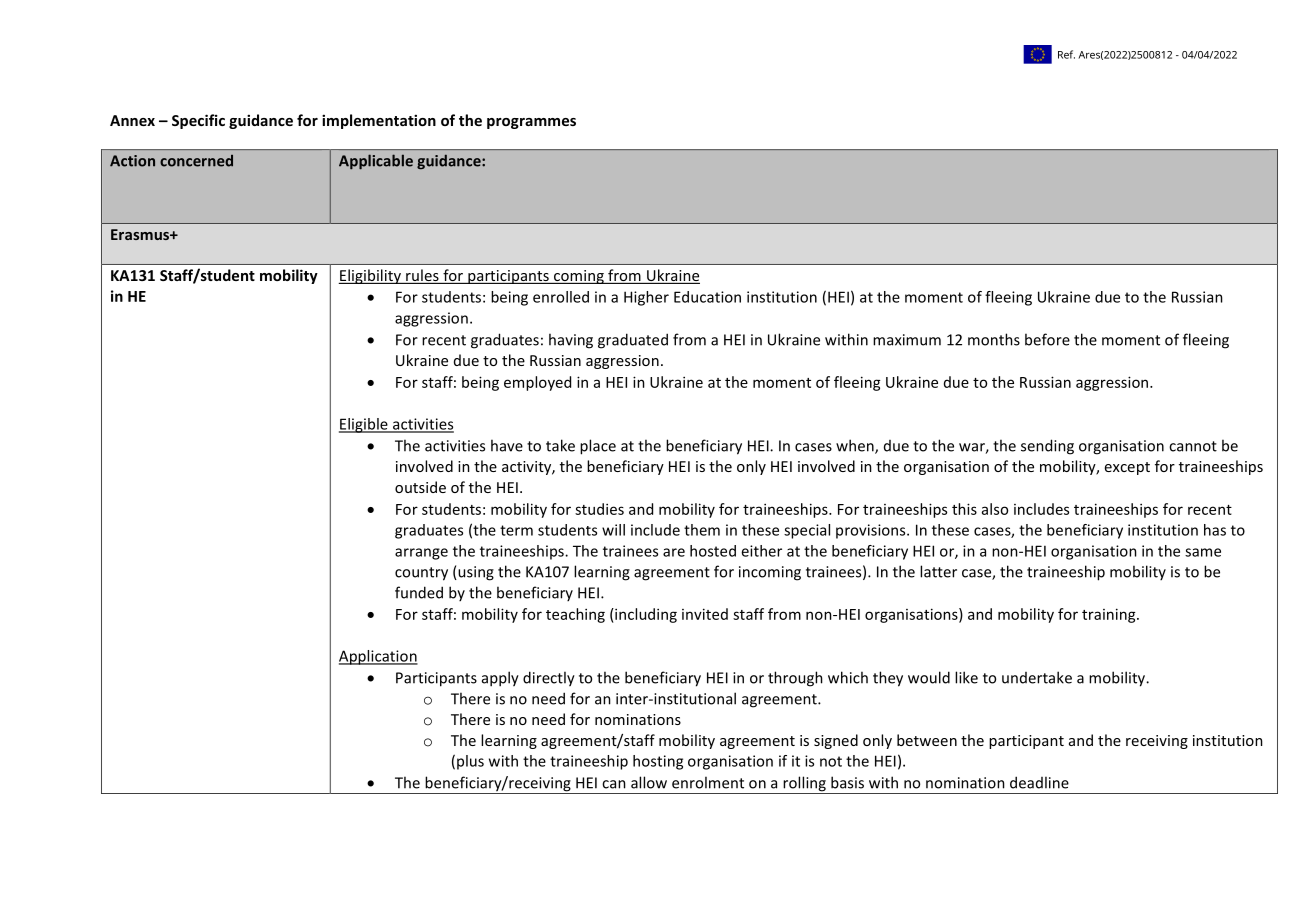  What do you see at coordinates (470, 762) in the screenshot?
I see `plus` at bounding box center [470, 762].
